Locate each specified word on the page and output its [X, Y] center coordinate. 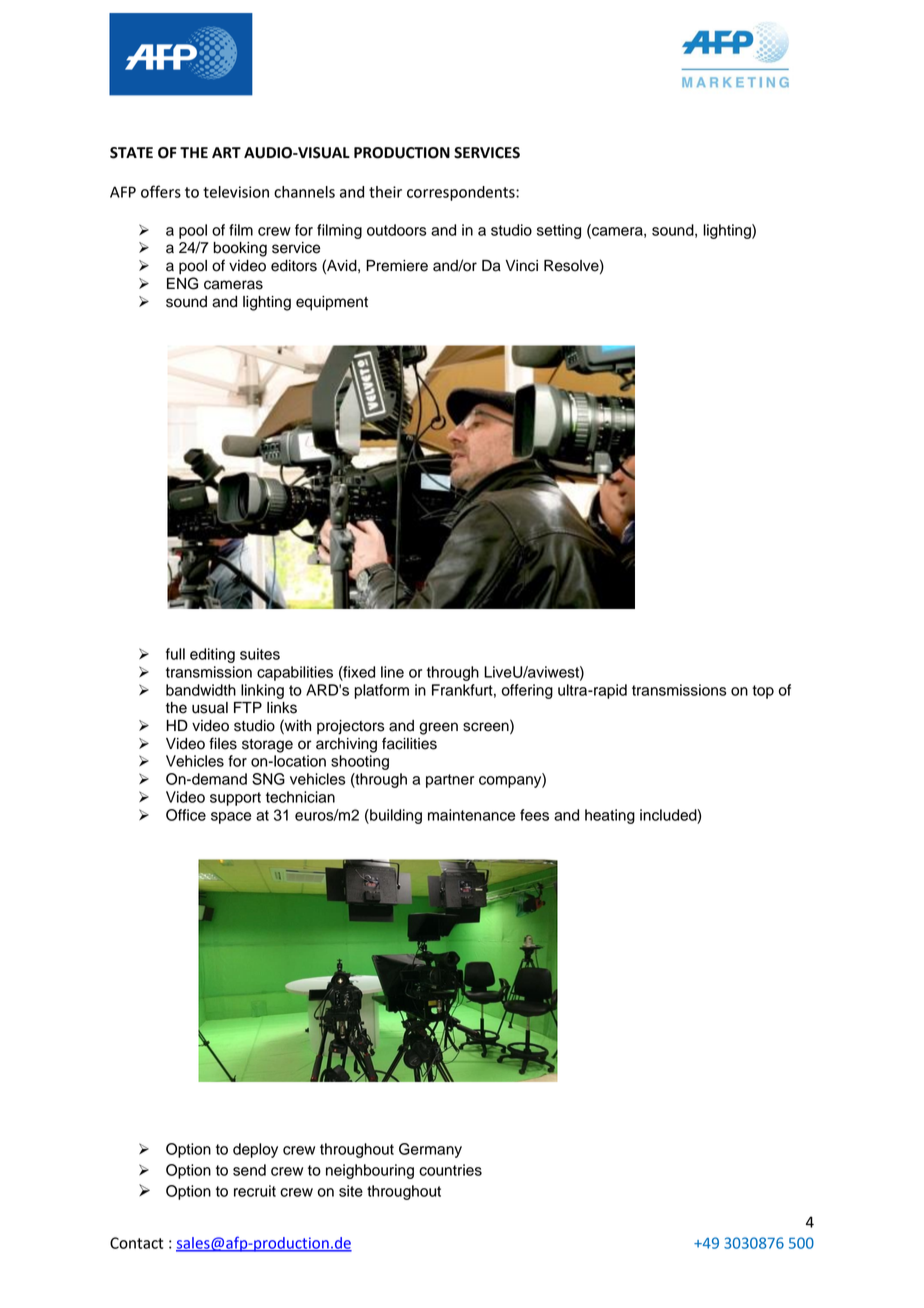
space [231, 818]
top [763, 692]
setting [559, 231]
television [236, 192]
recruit [255, 1191]
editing [212, 655]
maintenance [471, 815]
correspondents [462, 193]
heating [610, 816]
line [392, 672]
